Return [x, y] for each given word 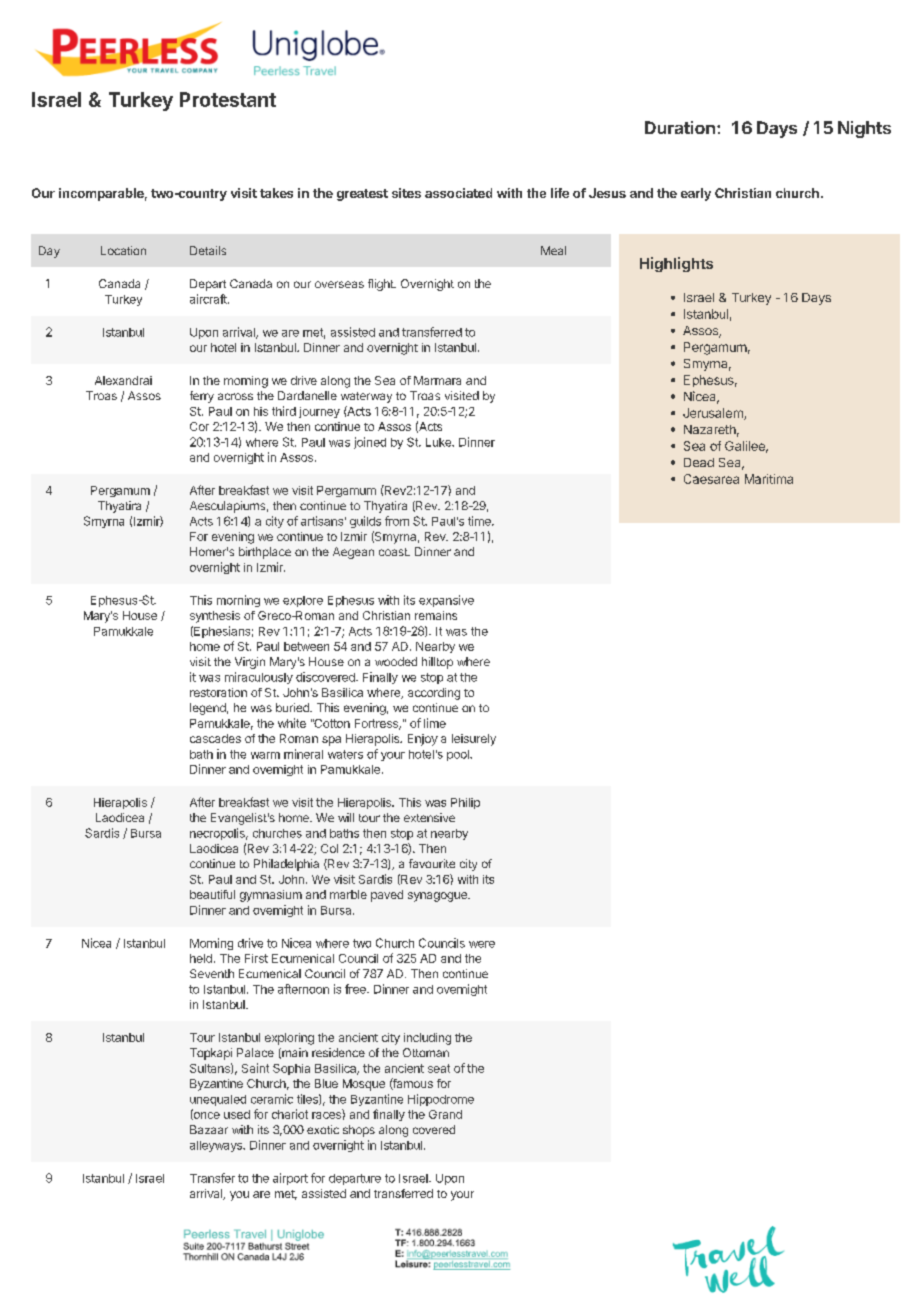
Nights [864, 129]
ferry [202, 397]
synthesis [215, 617]
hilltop [437, 663]
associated [458, 193]
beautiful [212, 894]
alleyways [217, 1146]
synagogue [438, 897]
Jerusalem [714, 414]
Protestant [228, 99]
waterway [366, 397]
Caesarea [711, 479]
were [482, 944]
